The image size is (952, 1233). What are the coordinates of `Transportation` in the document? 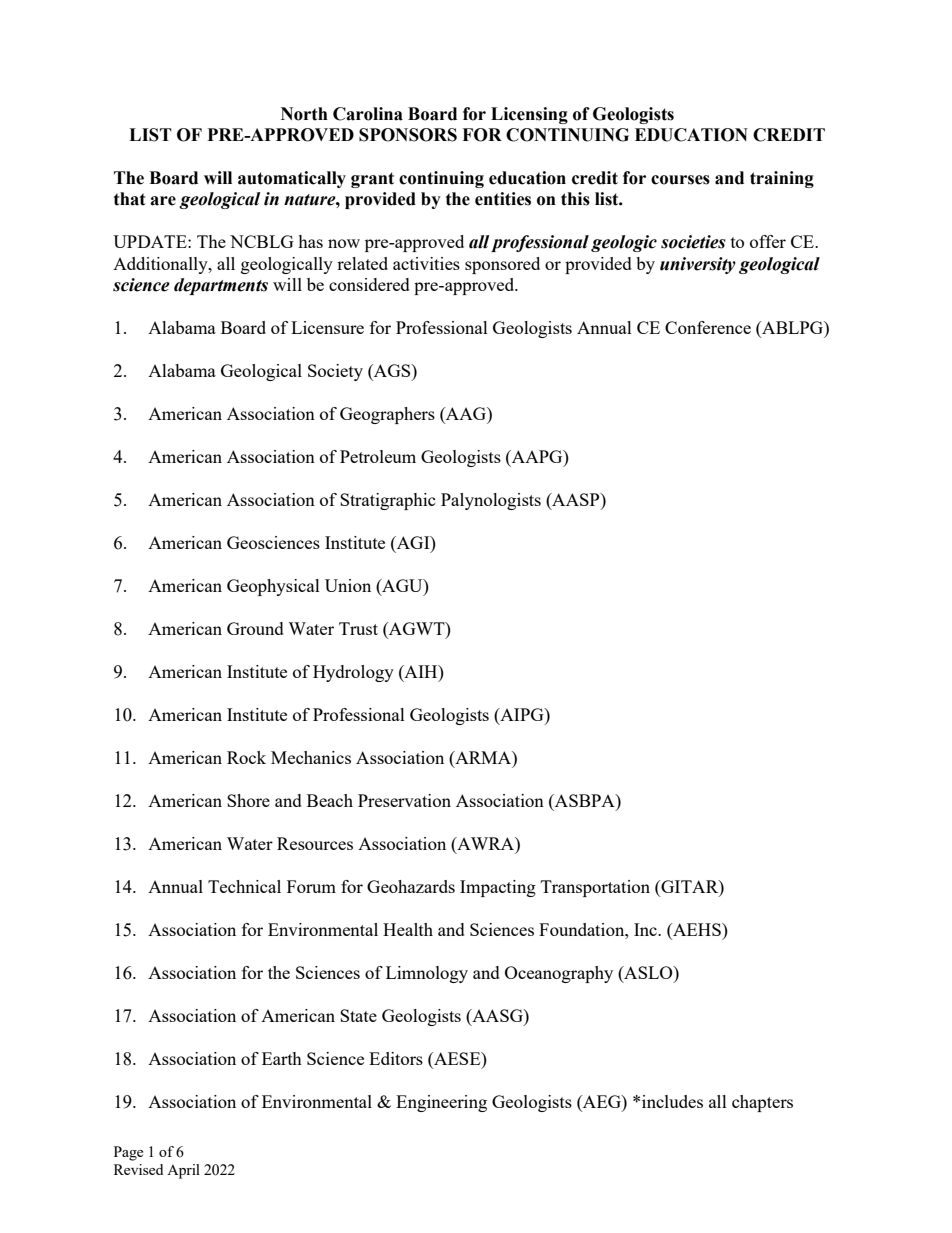 It's located at (595, 888).
